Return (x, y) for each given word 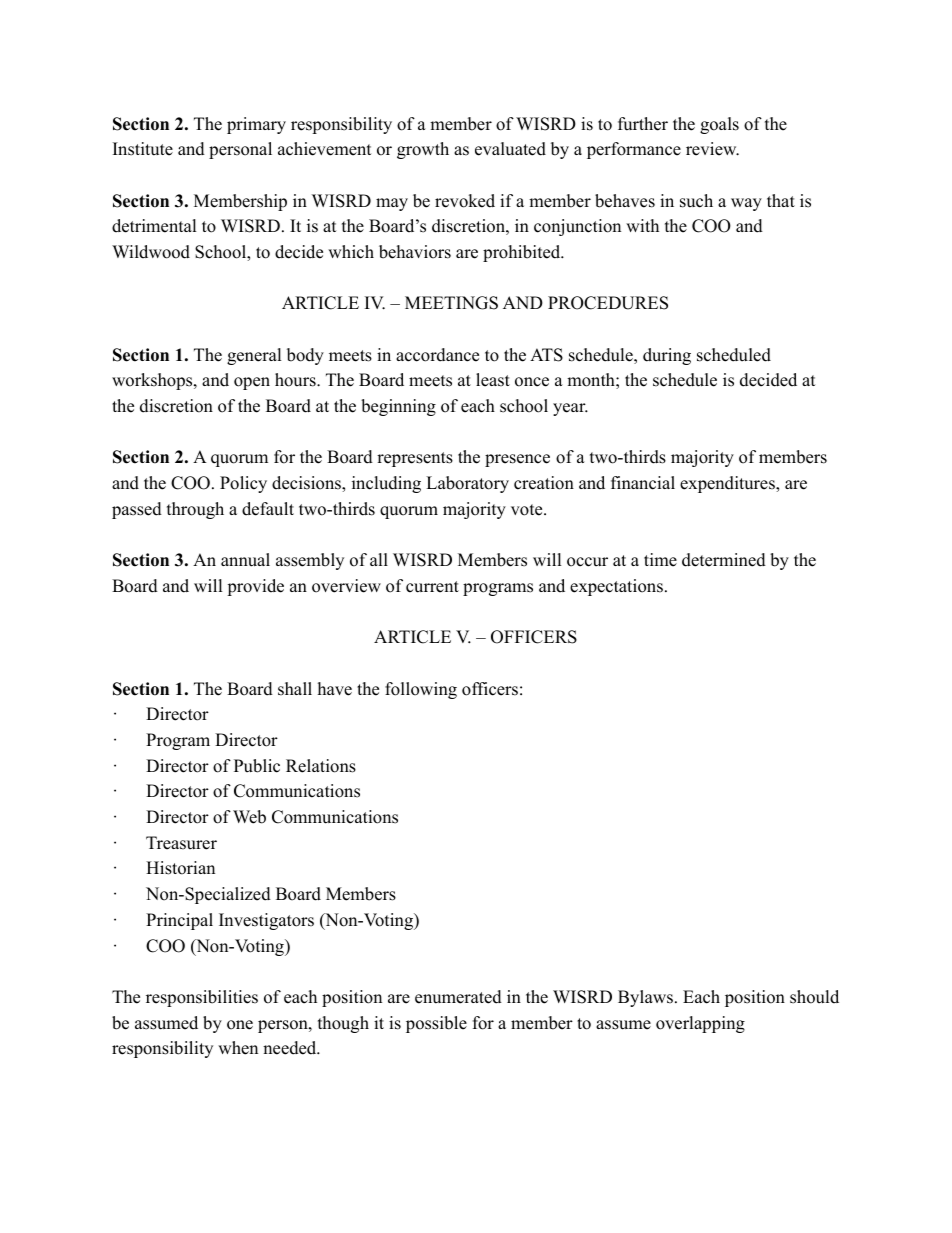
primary (256, 125)
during (667, 356)
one (240, 1025)
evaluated (510, 149)
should (814, 997)
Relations (321, 766)
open (252, 383)
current (432, 587)
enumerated (458, 997)
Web (249, 817)
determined (724, 560)
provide (255, 587)
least (493, 380)
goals (719, 125)
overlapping (700, 1024)
